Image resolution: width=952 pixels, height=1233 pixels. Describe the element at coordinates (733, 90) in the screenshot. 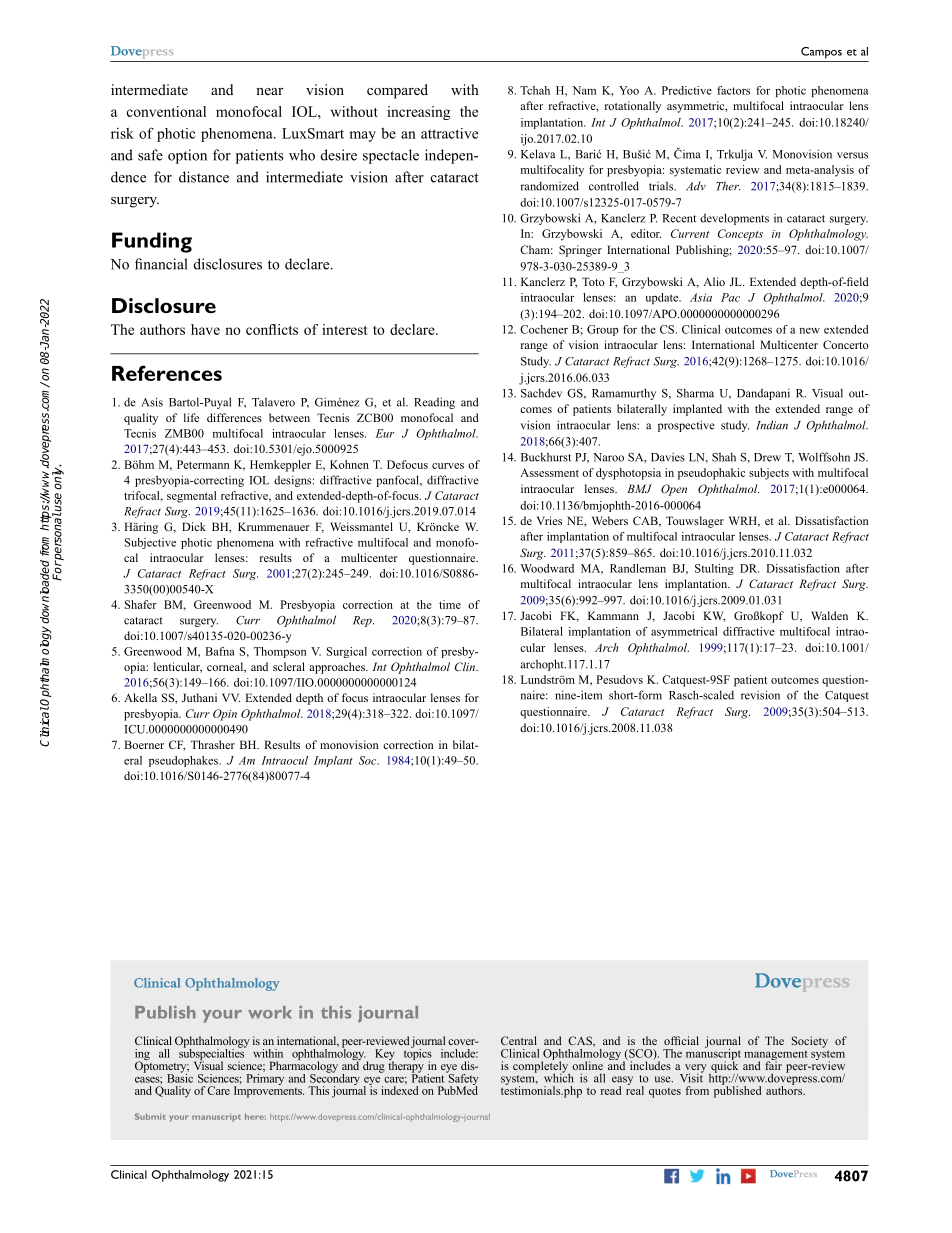

I see `factors` at that location.
